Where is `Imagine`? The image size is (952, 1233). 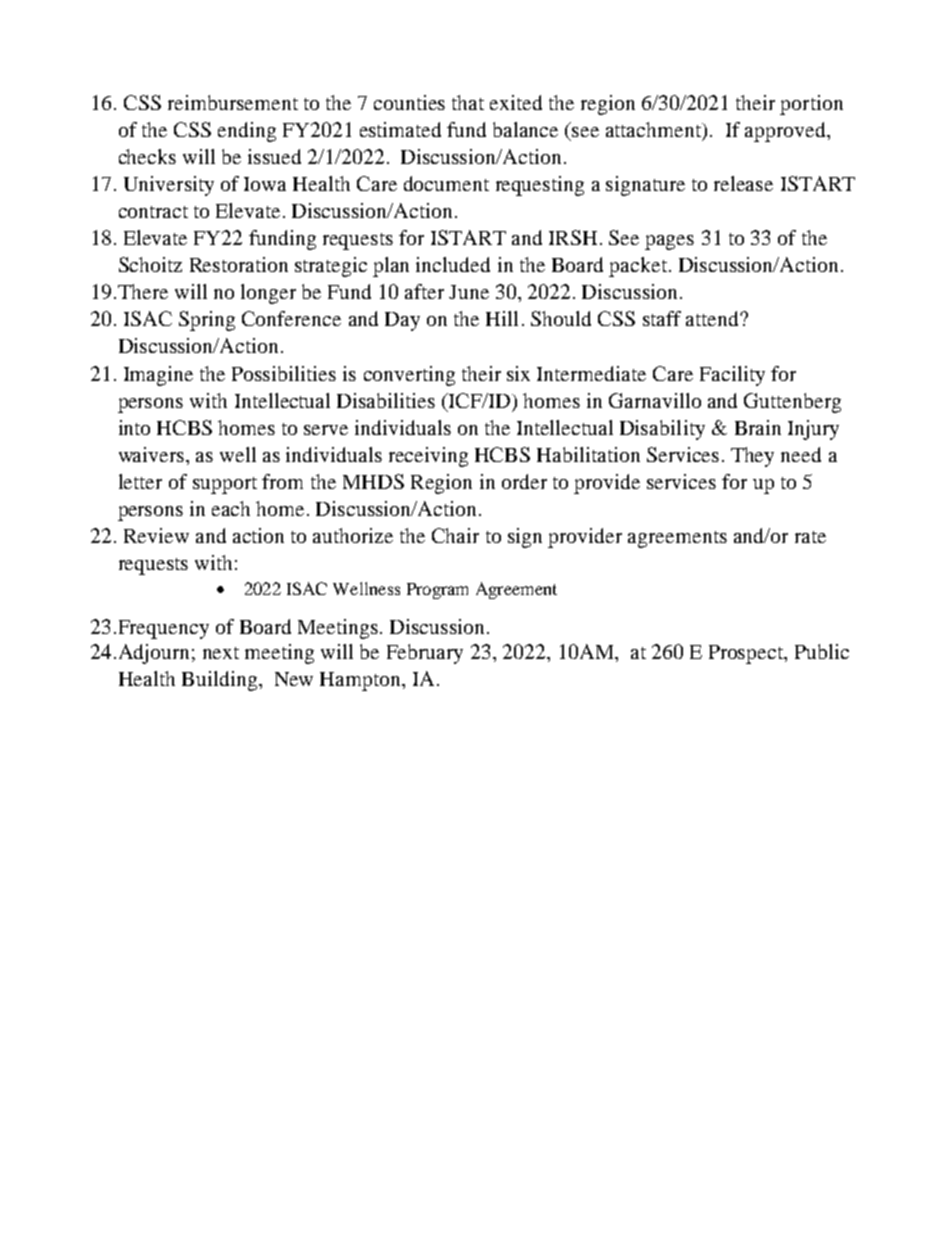 Imagine is located at coordinates (158, 376).
